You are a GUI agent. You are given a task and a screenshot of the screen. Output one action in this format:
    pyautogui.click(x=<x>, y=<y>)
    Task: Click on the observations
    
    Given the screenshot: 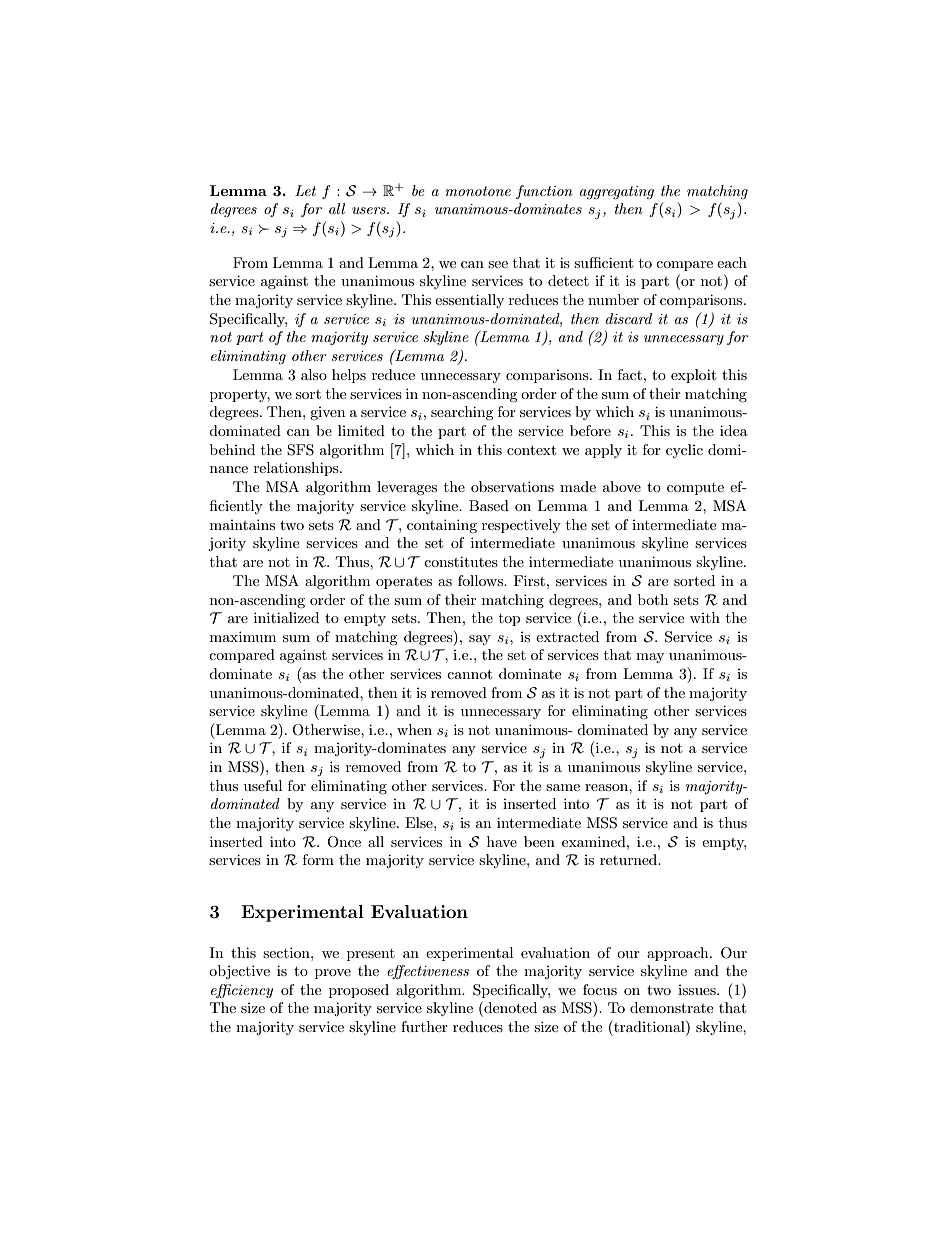 What is the action you would take?
    pyautogui.click(x=512, y=486)
